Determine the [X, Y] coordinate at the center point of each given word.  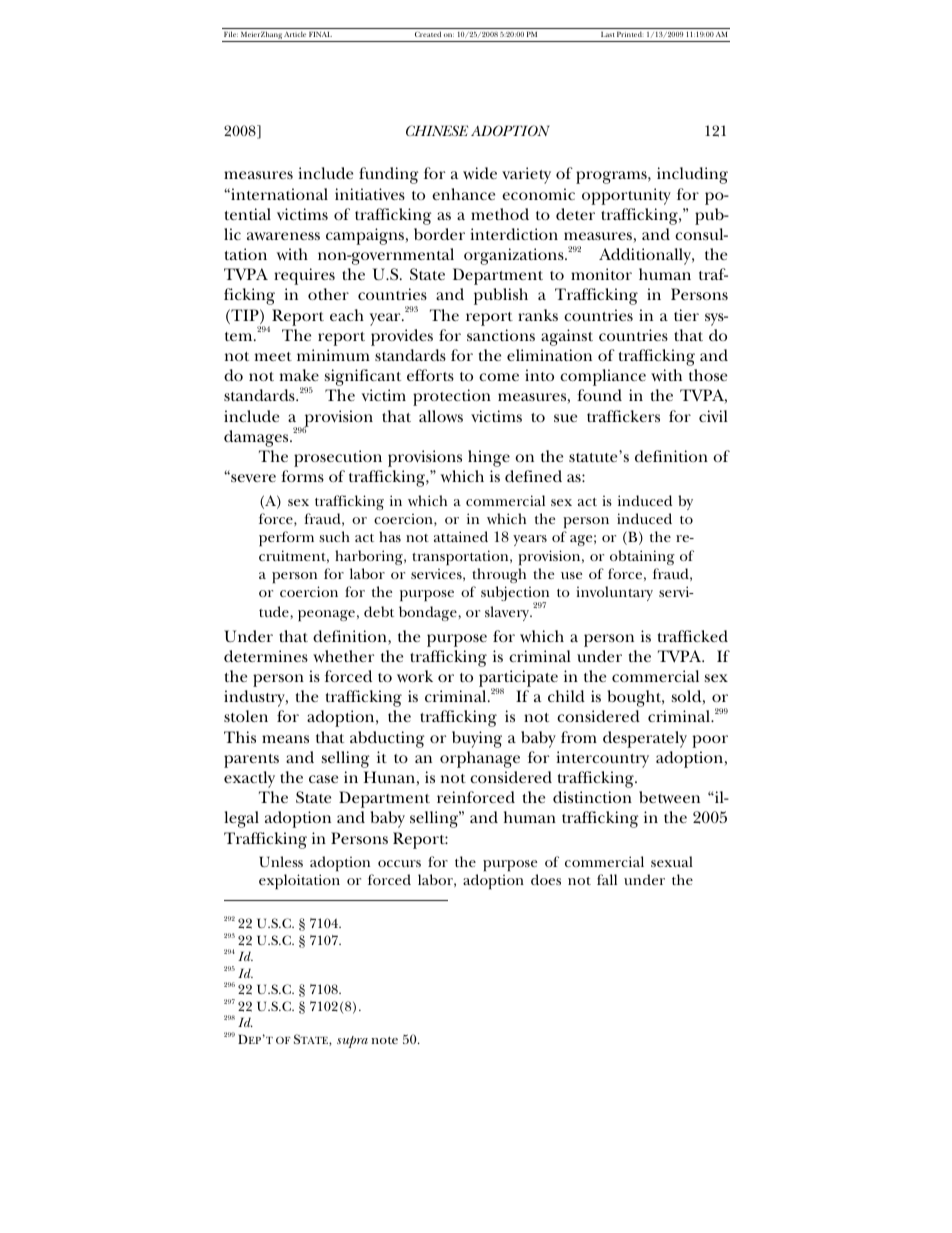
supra [352, 1042]
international [278, 194]
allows [441, 416]
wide [480, 173]
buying [477, 739]
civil [713, 416]
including [692, 175]
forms [302, 476]
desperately [645, 739]
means [285, 739]
